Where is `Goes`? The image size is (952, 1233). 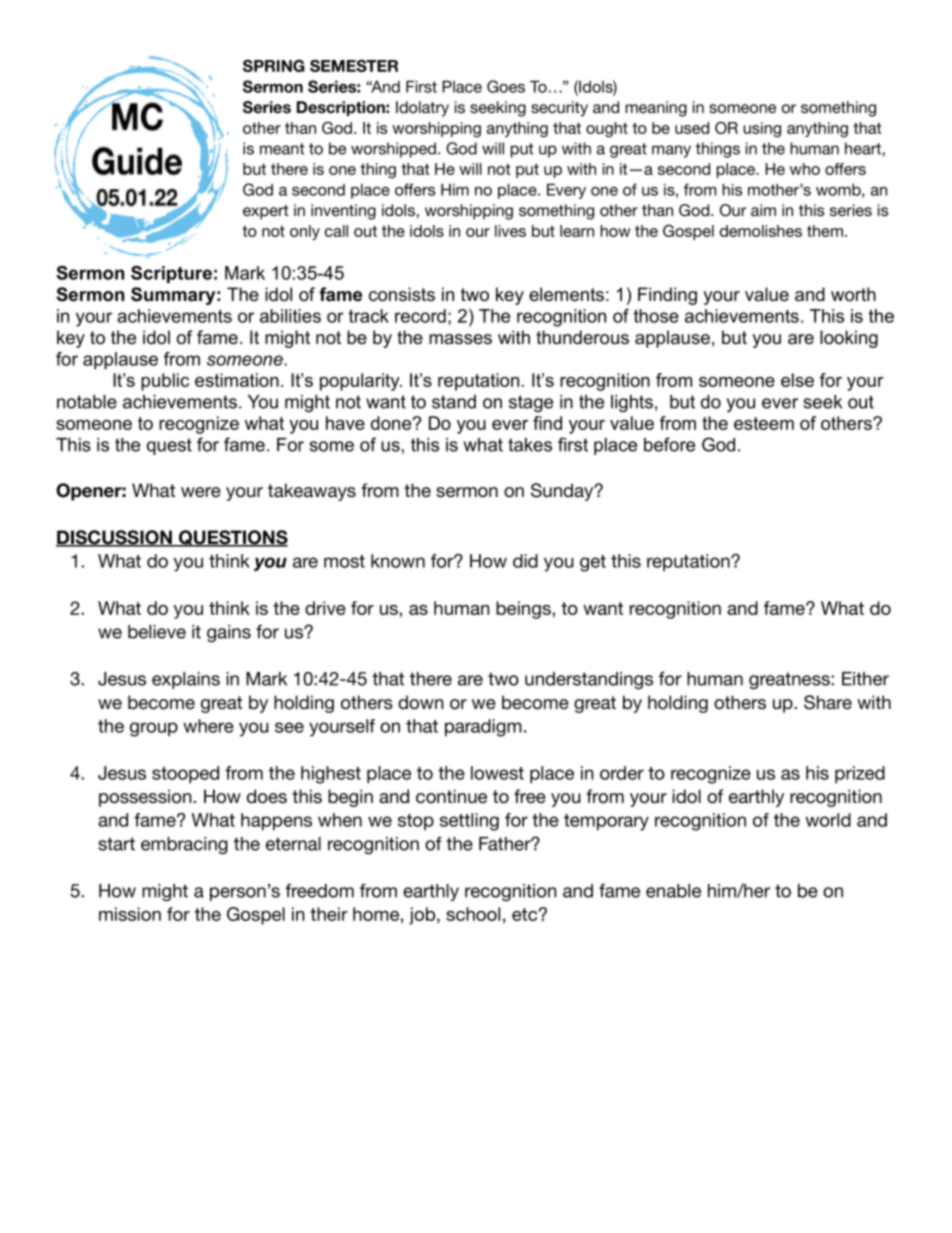 Goes is located at coordinates (506, 86).
